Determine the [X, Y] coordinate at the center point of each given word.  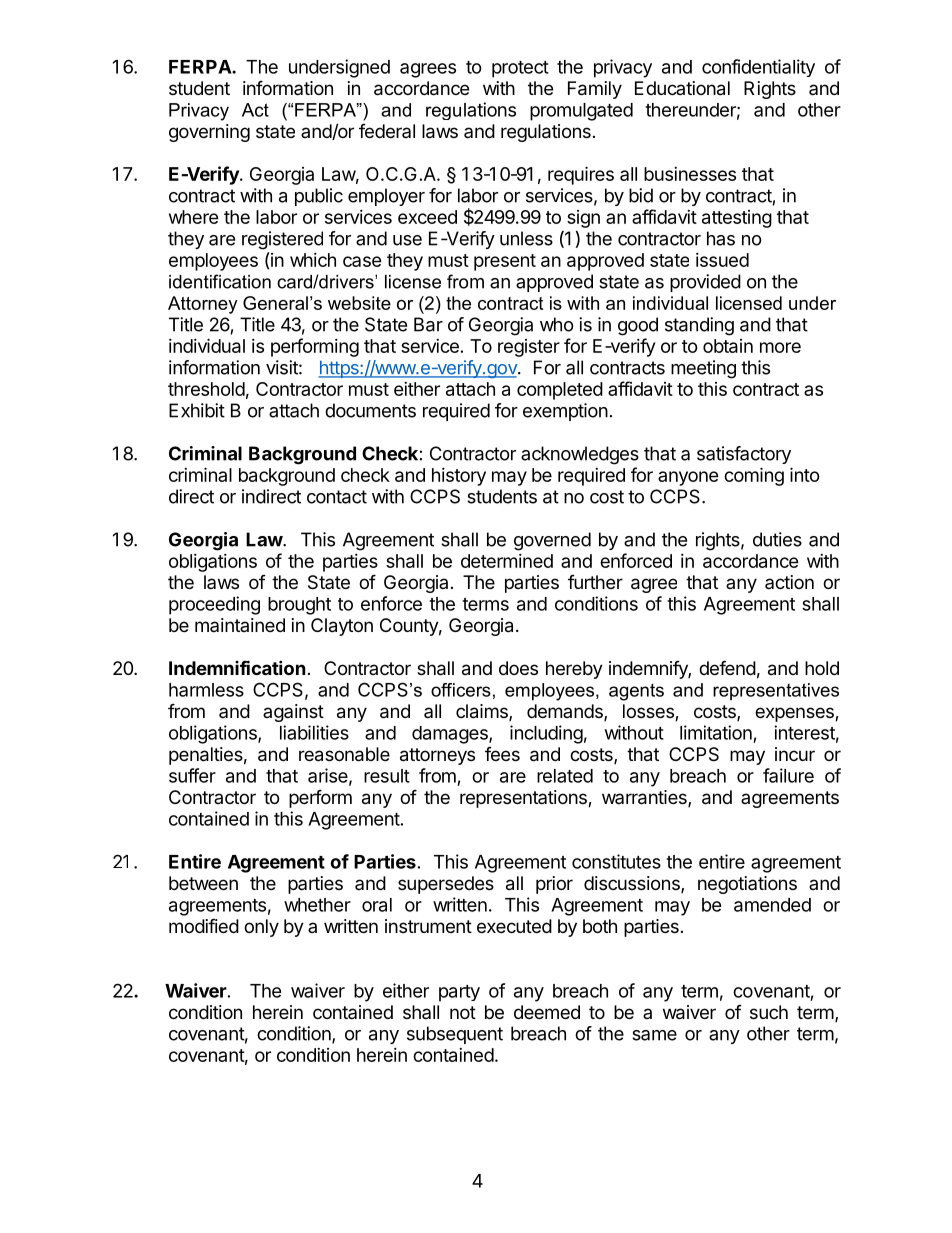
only [261, 928]
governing [209, 133]
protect [520, 69]
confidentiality [758, 68]
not [463, 1012]
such [769, 1012]
